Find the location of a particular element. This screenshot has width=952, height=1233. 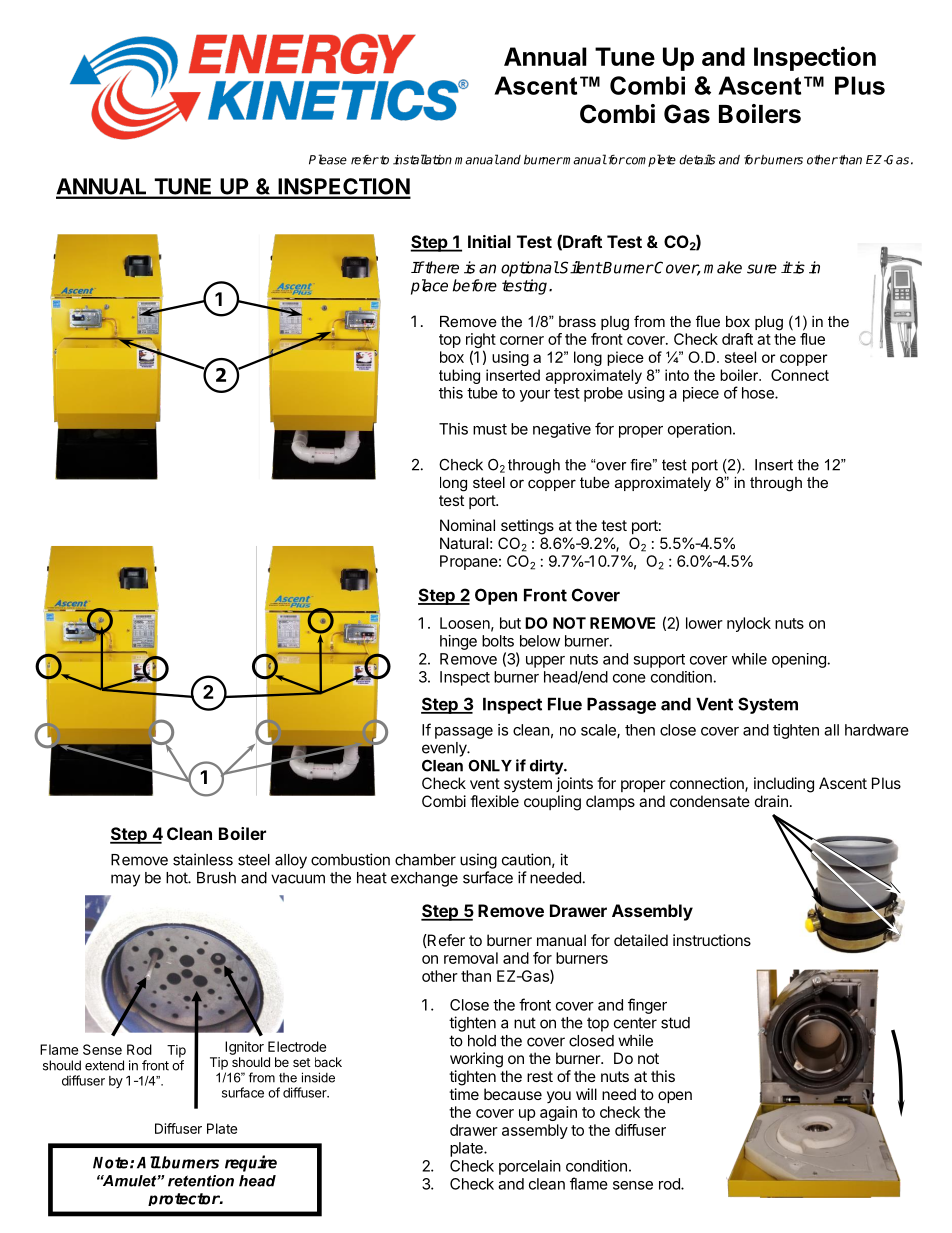

operation is located at coordinates (700, 430).
